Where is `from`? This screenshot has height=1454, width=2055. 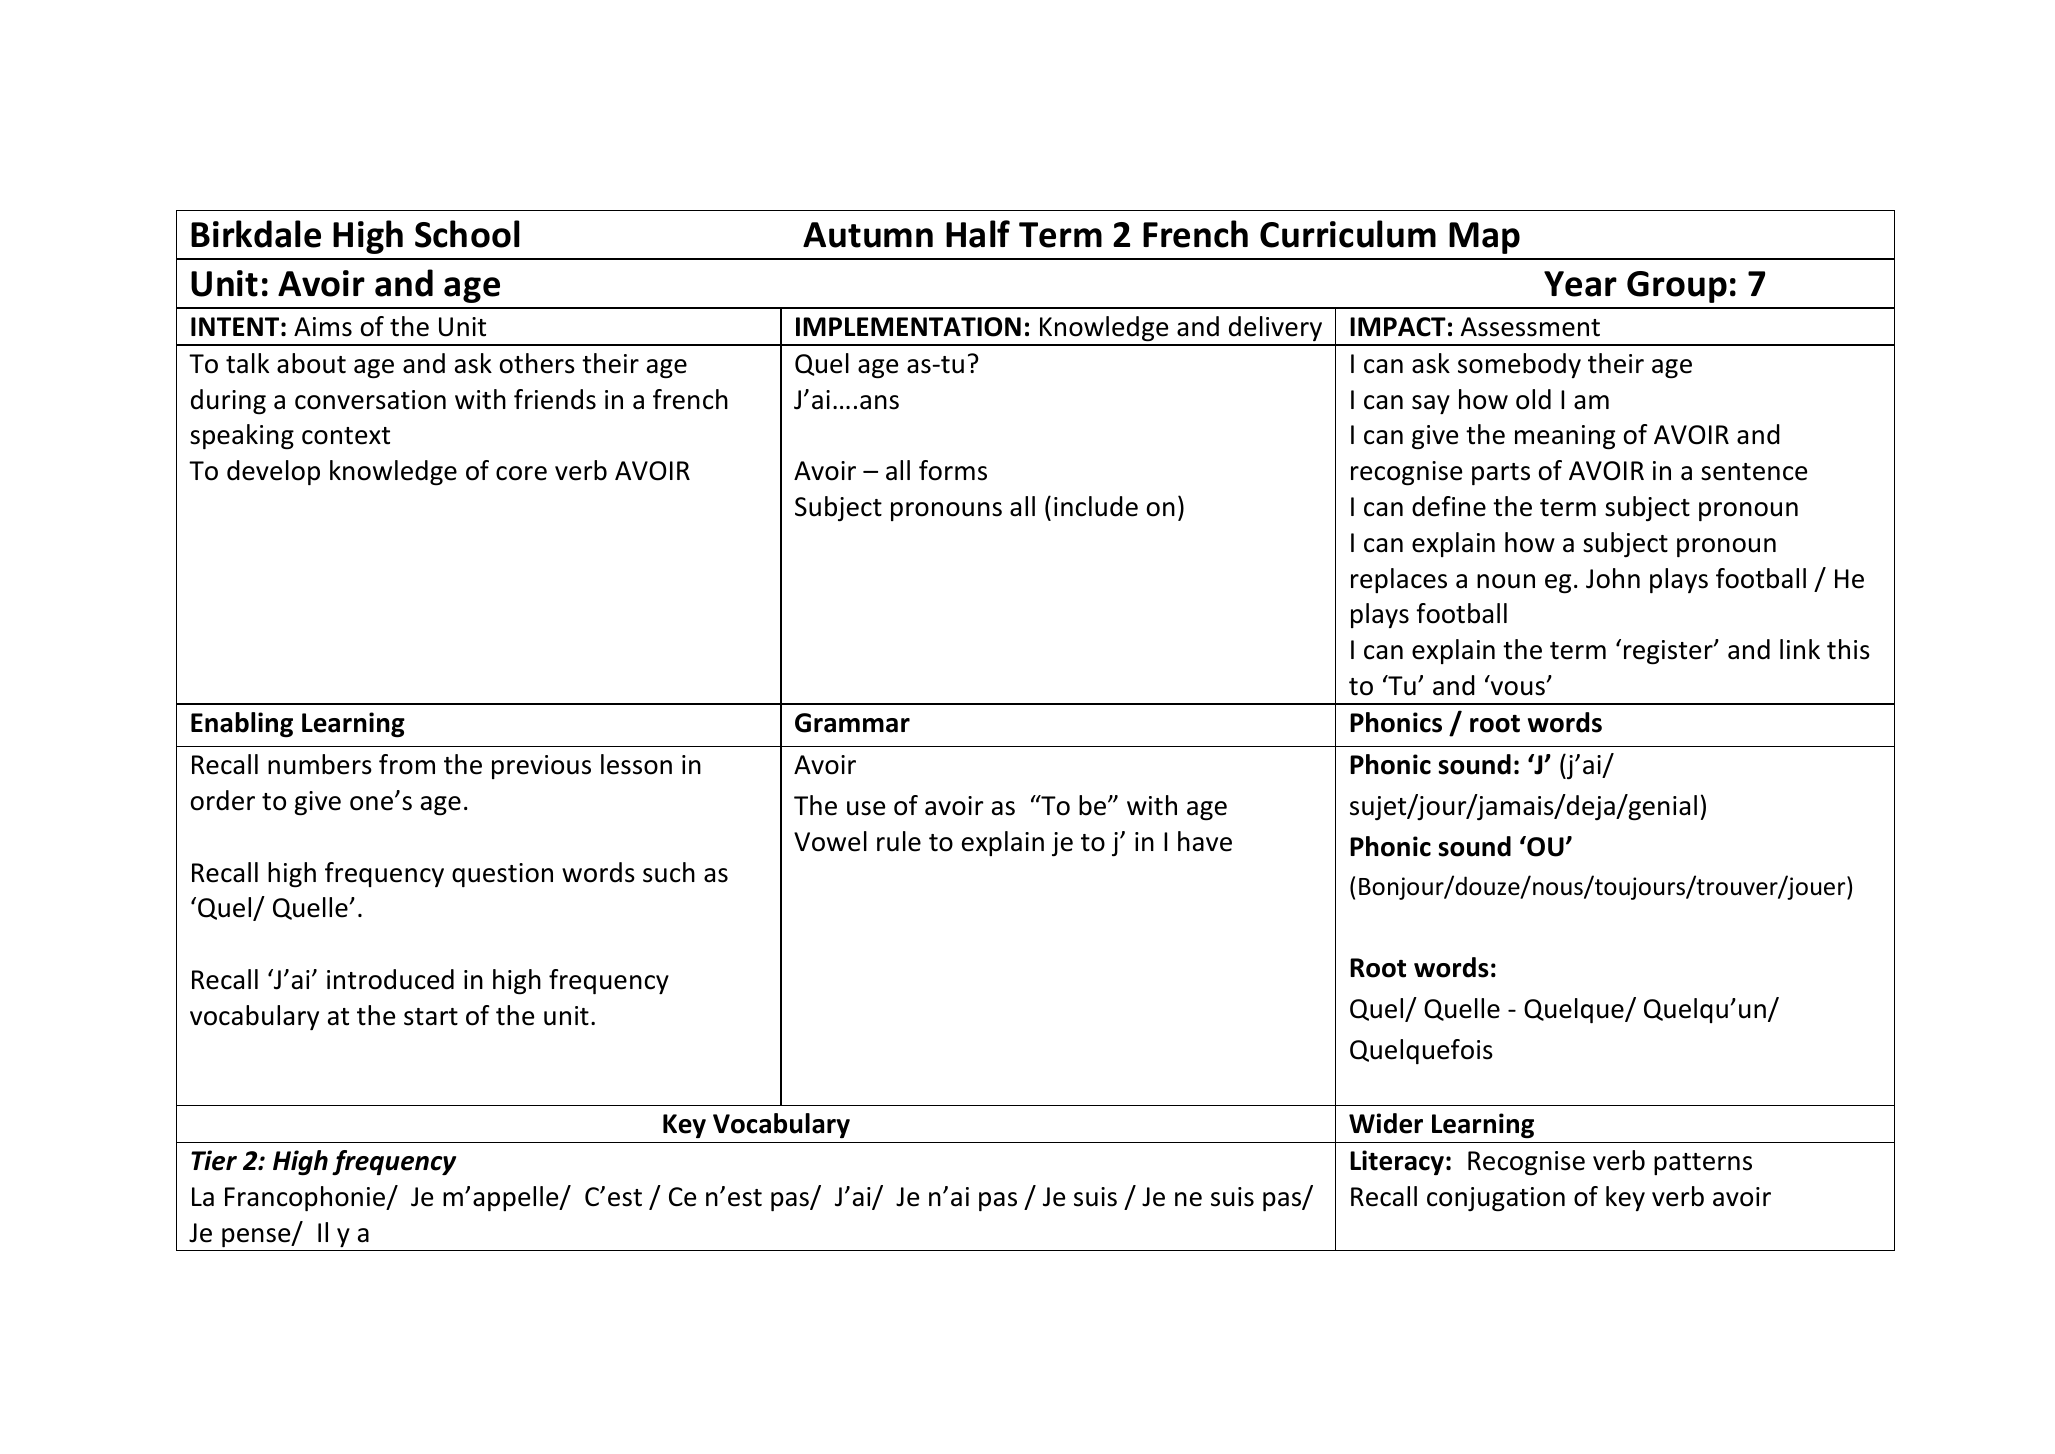 from is located at coordinates (407, 764).
